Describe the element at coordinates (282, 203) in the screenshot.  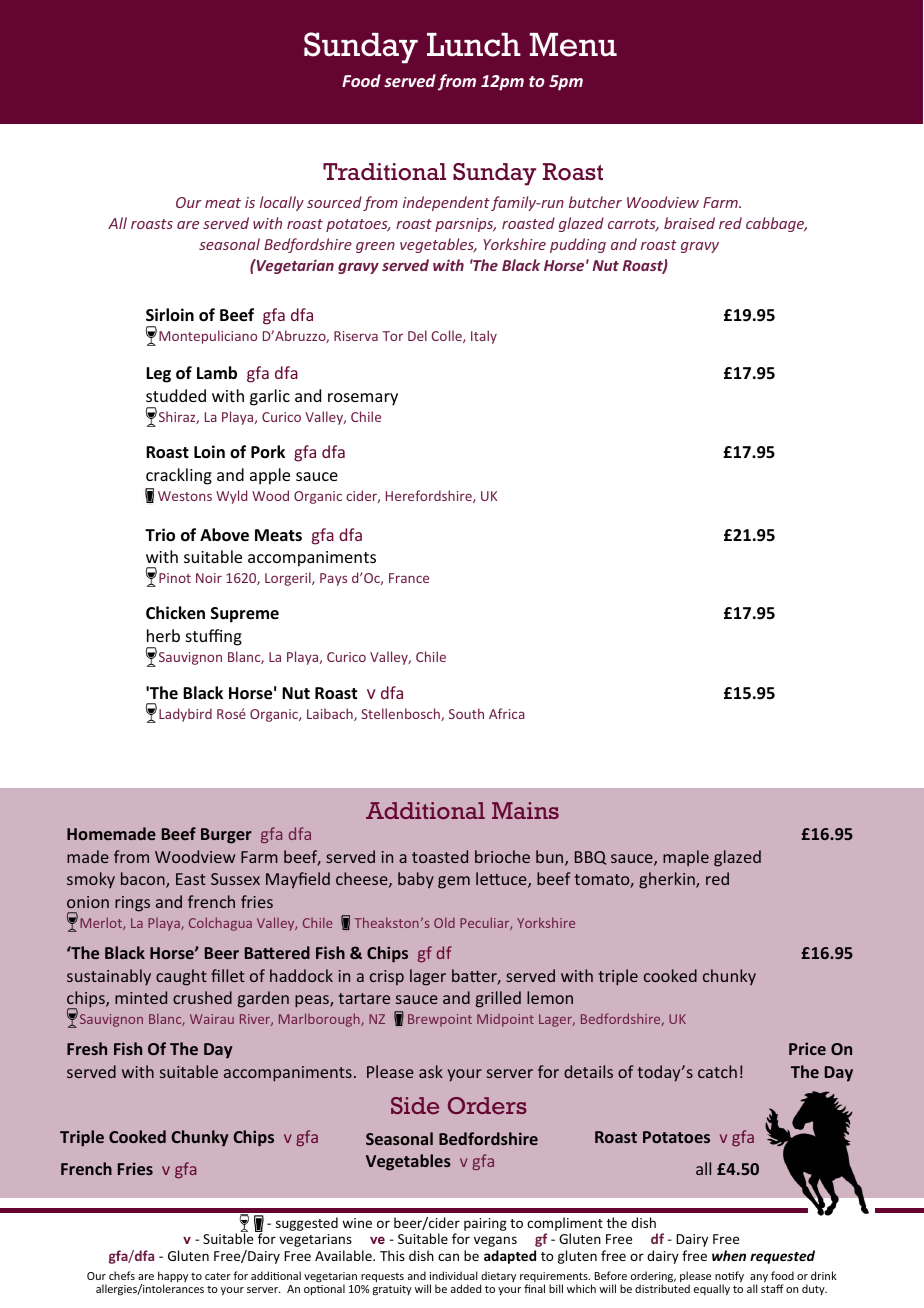
I see `locally` at that location.
